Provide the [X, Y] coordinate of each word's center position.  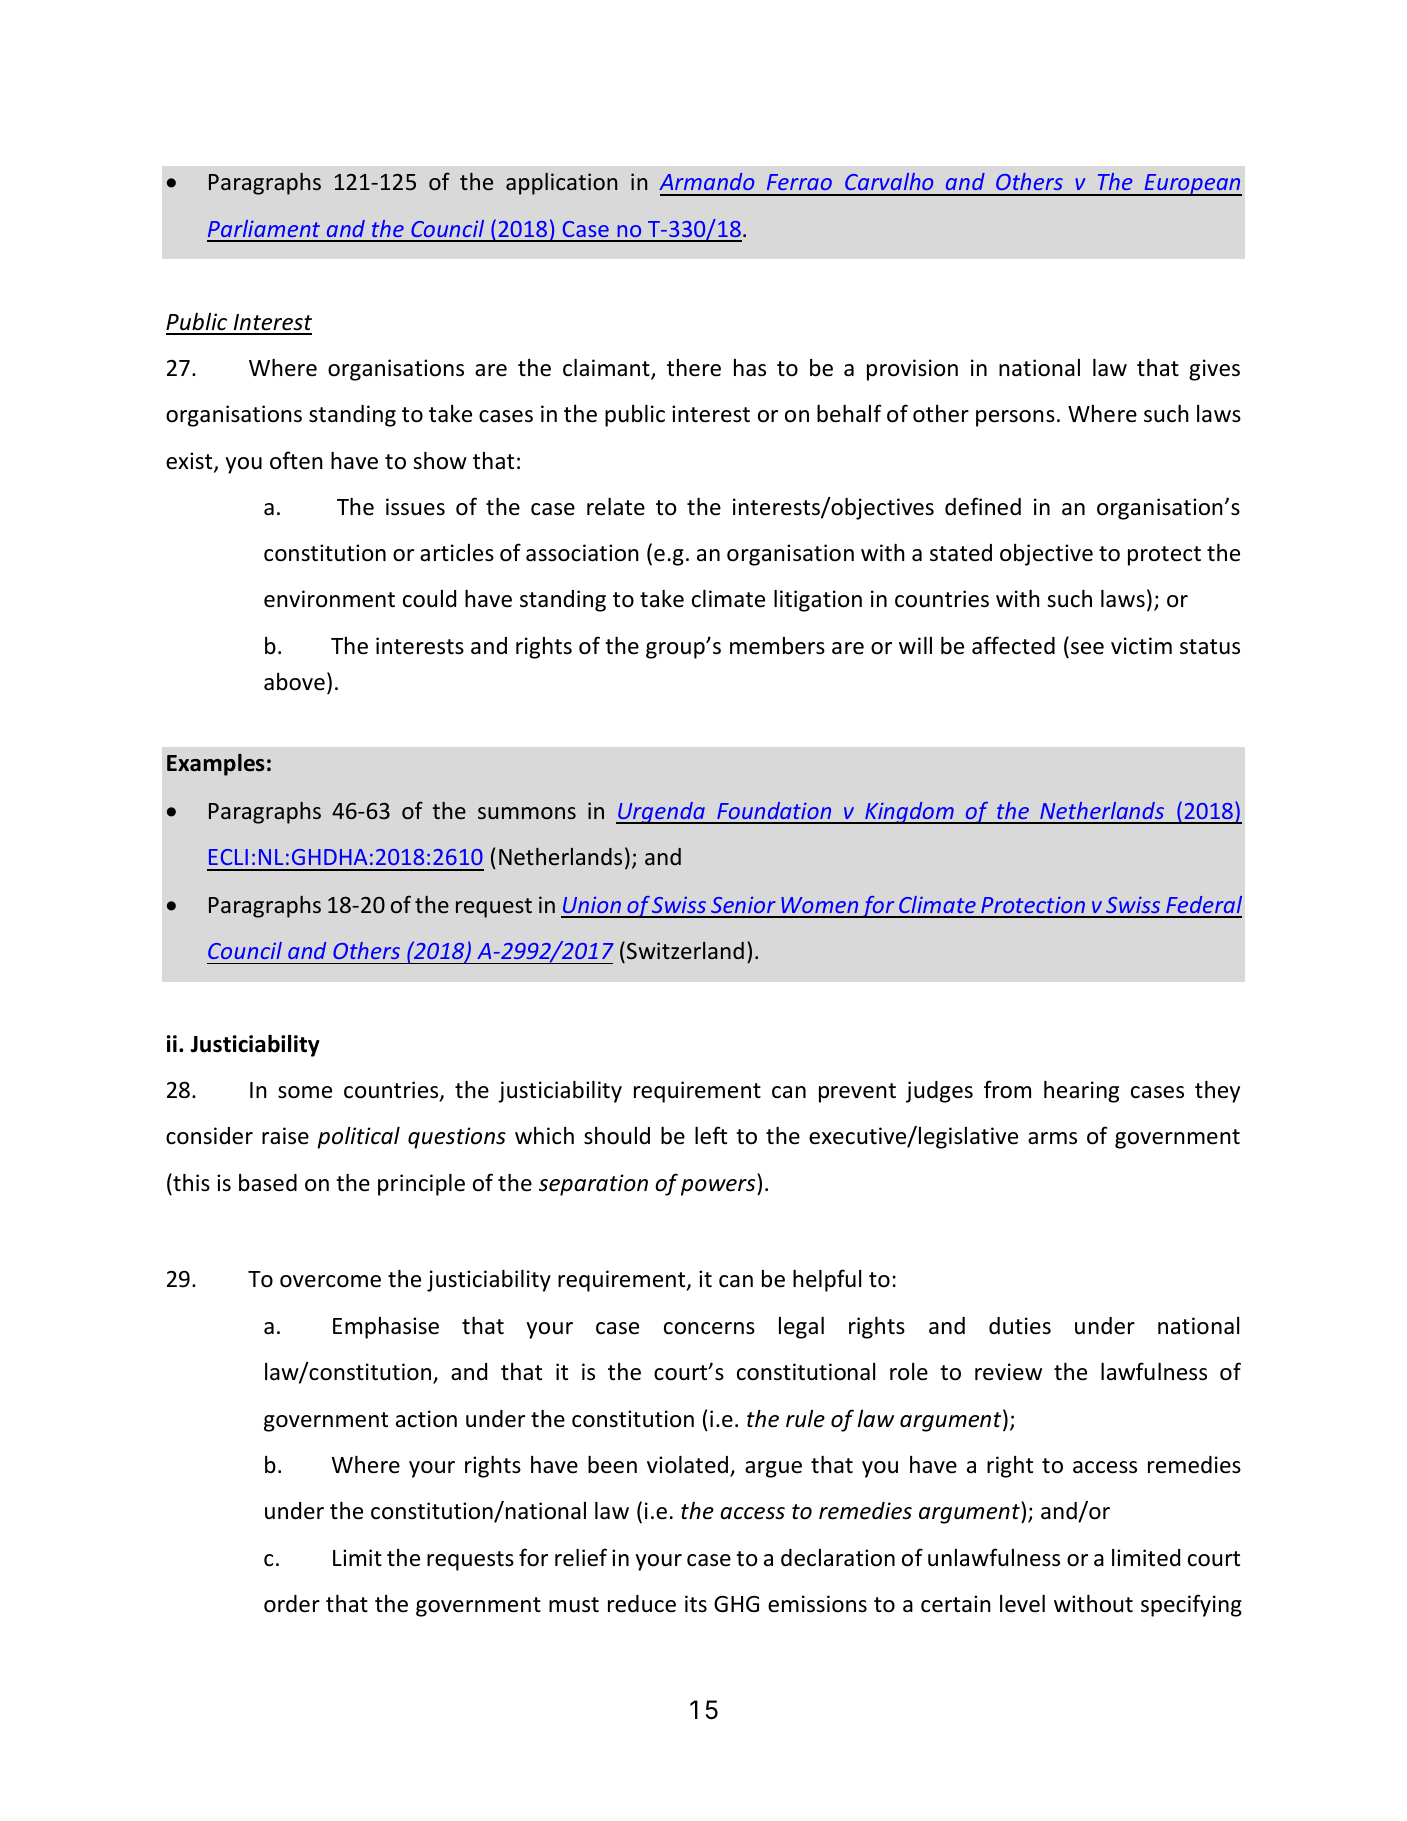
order [292, 1604]
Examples [216, 765]
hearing [1081, 1092]
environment [329, 599]
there [694, 368]
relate [616, 507]
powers [719, 1187]
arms [1052, 1138]
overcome [330, 1281]
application [561, 184]
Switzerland [685, 950]
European [1192, 185]
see [1087, 648]
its [696, 1604]
